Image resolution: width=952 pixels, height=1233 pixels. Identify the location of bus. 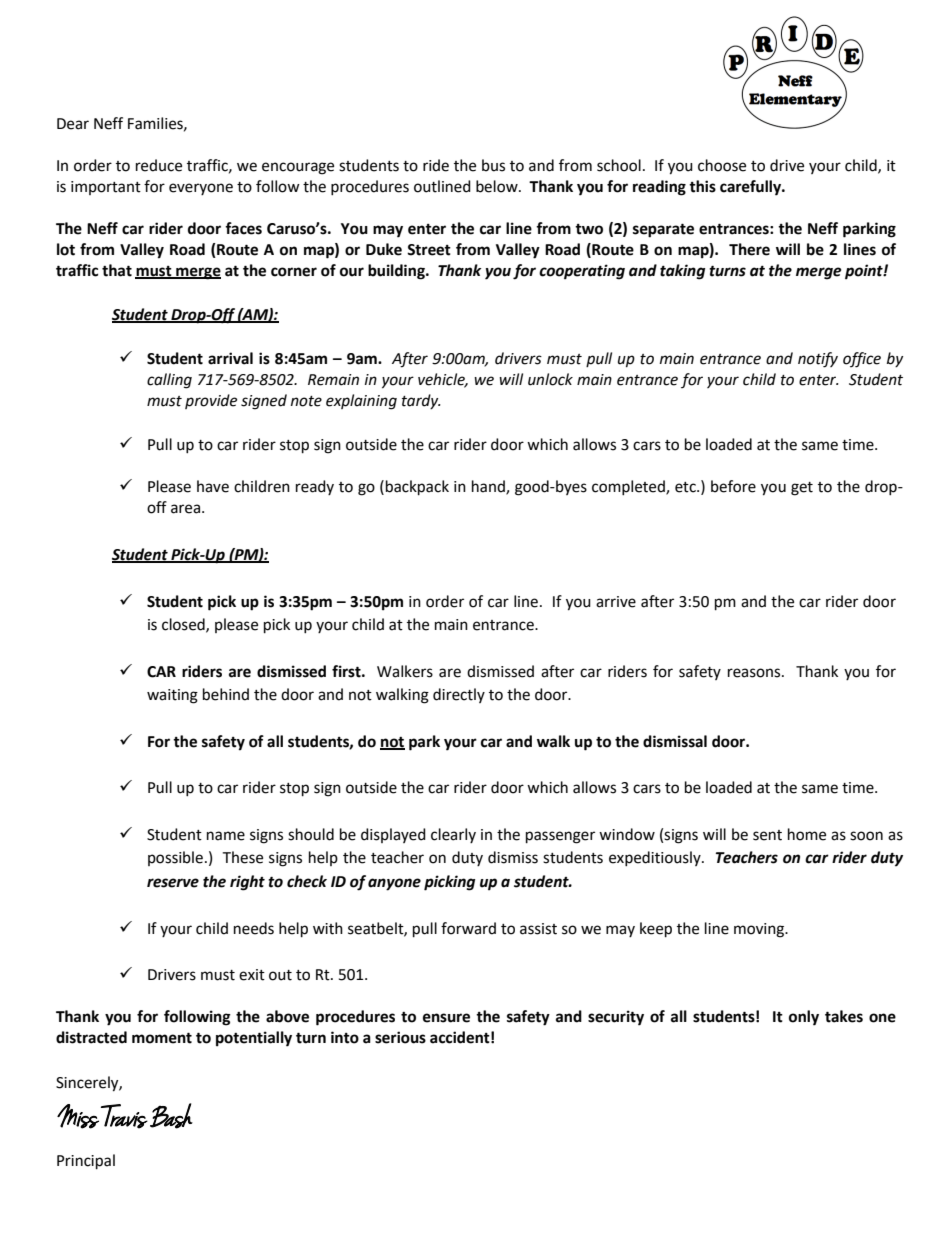
(493, 165).
